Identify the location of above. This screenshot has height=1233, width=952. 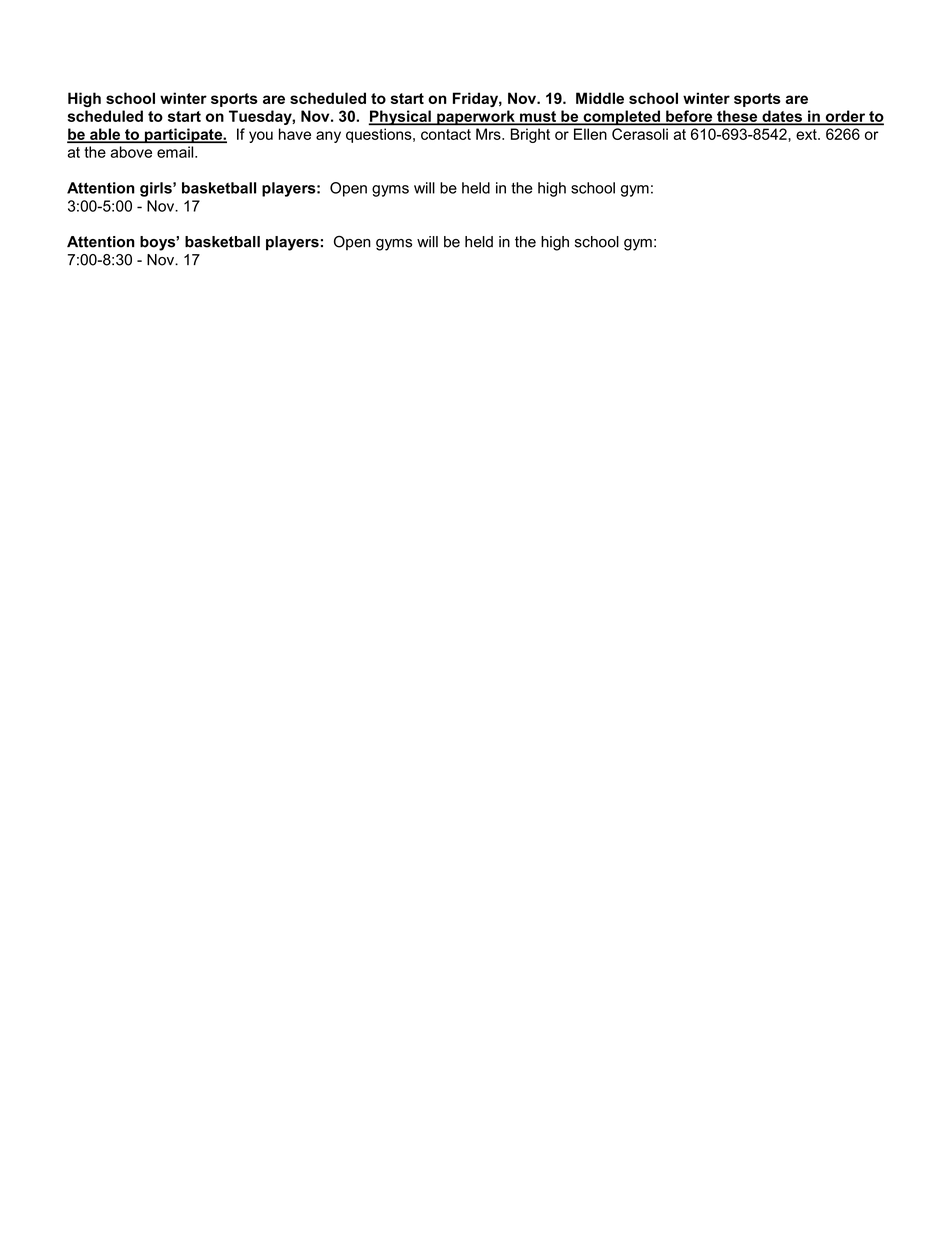
(131, 152).
